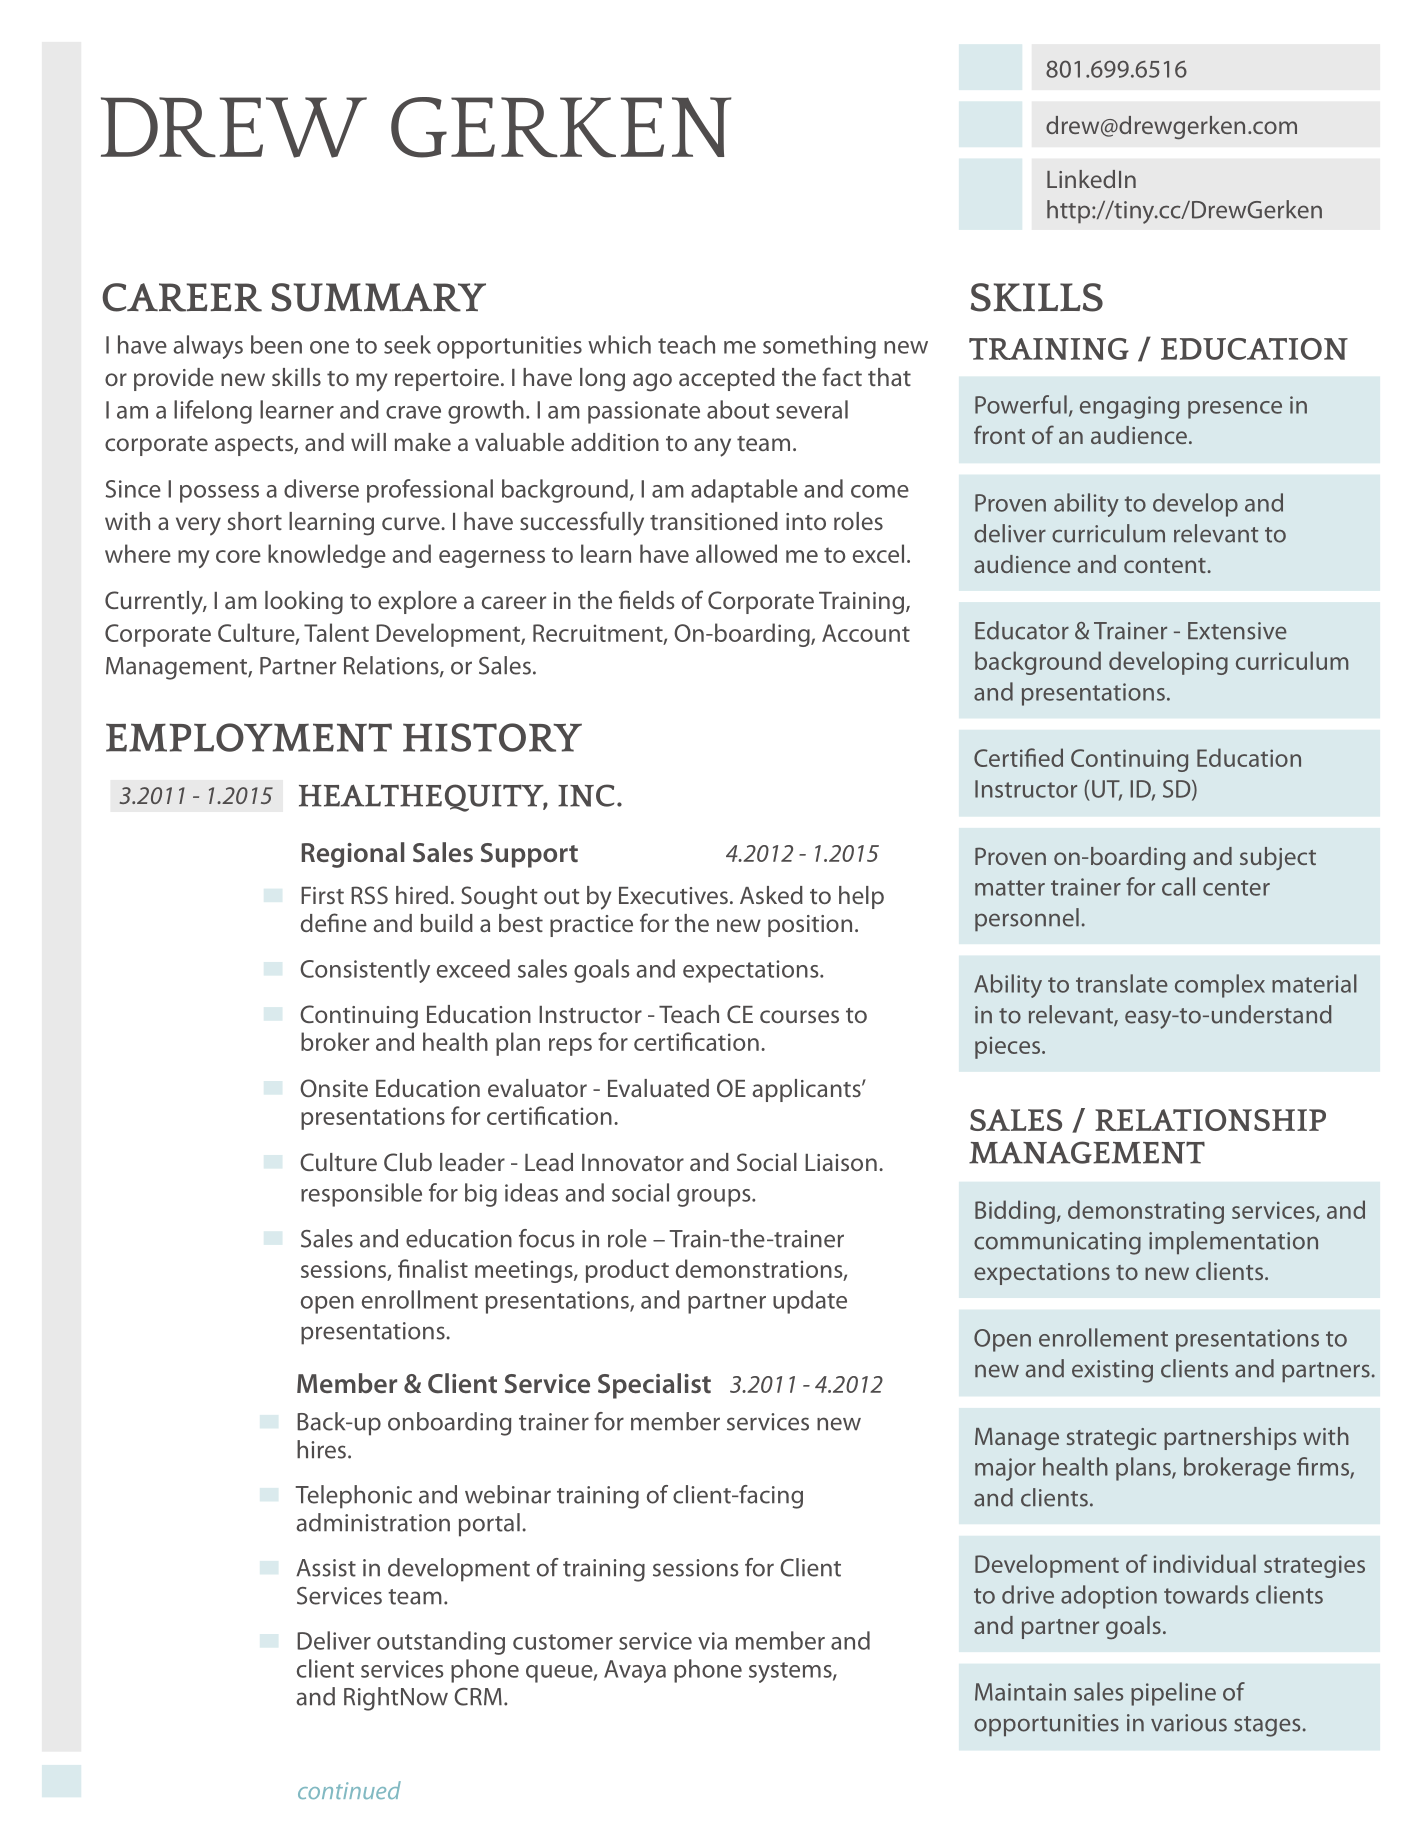 Image resolution: width=1422 pixels, height=1840 pixels. What do you see at coordinates (1189, 1723) in the screenshot?
I see `various` at bounding box center [1189, 1723].
